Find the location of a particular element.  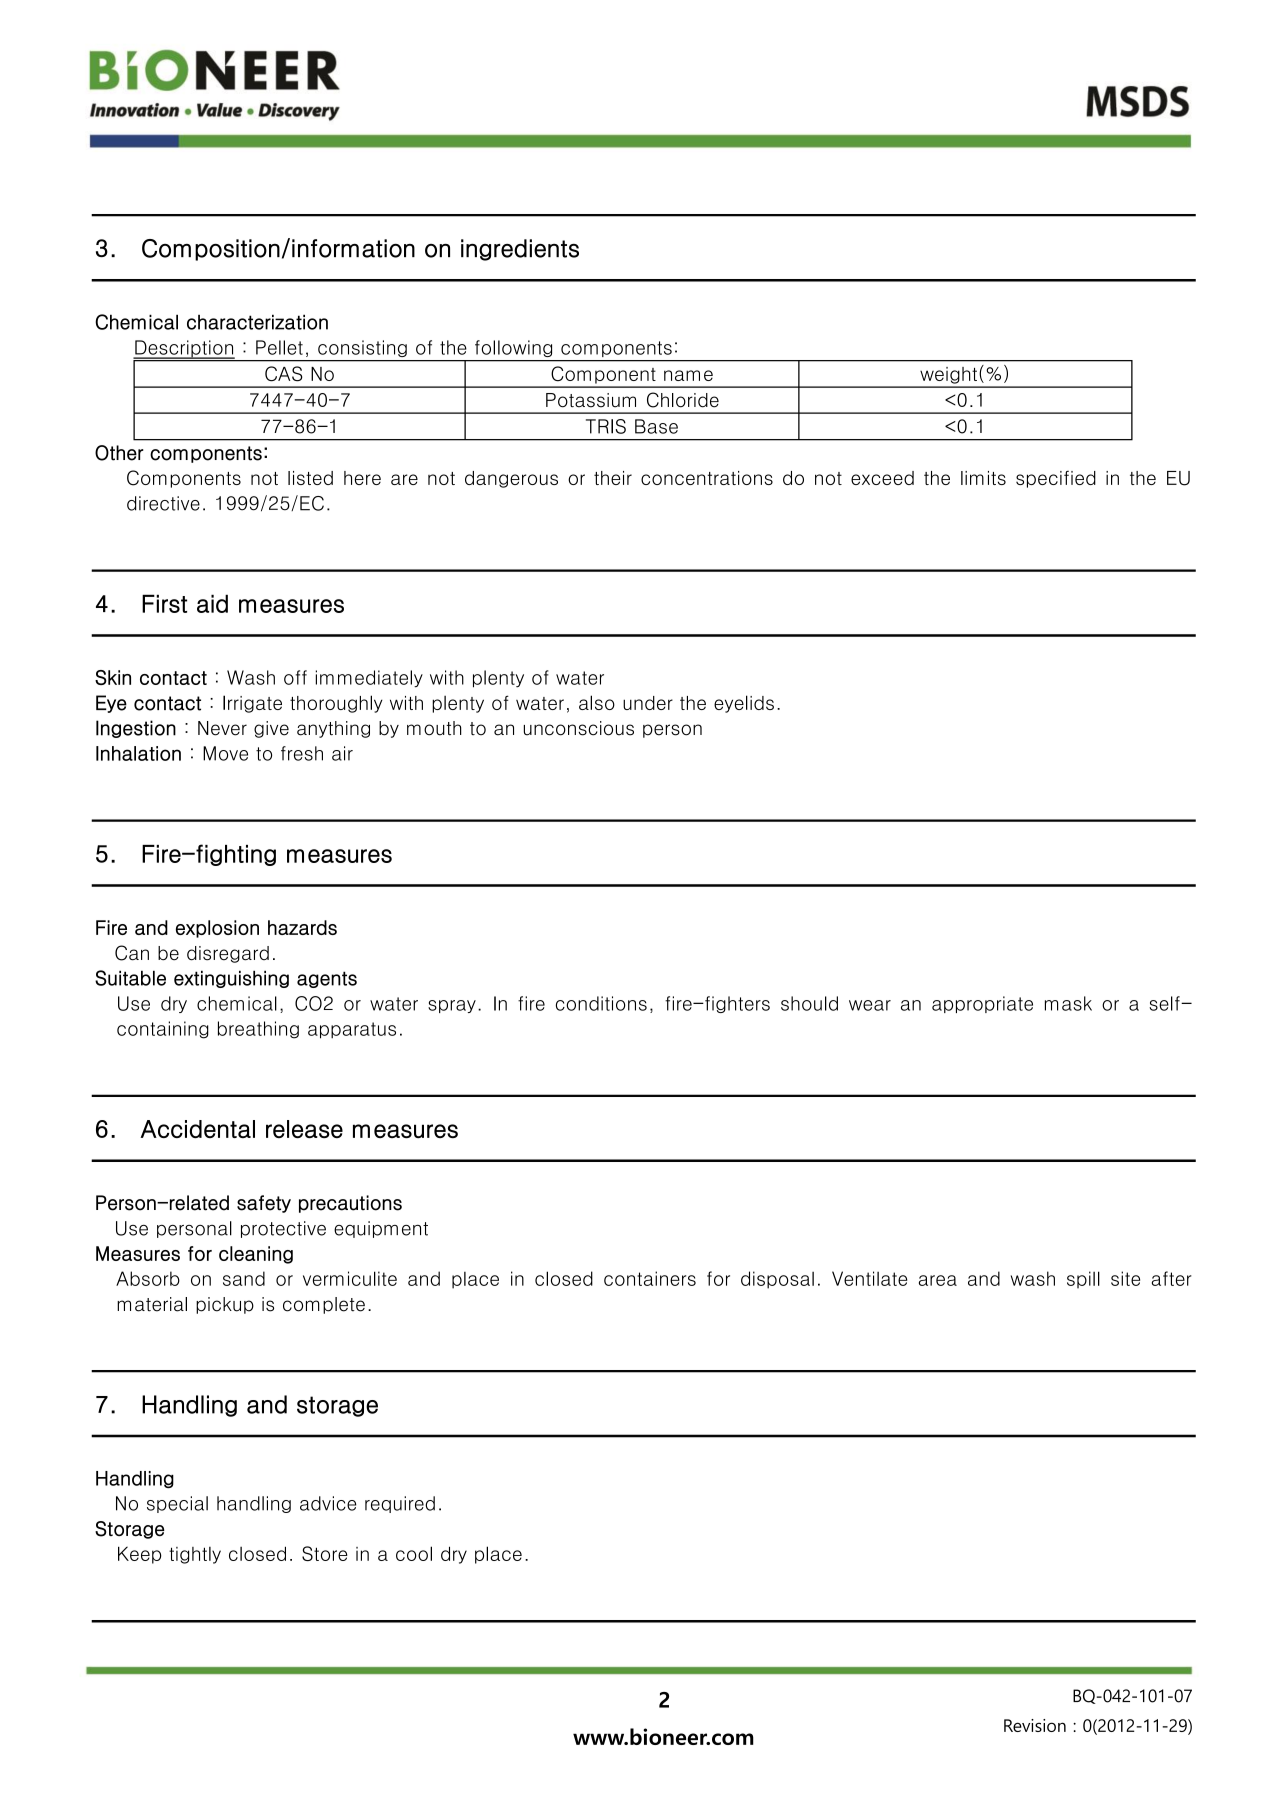

name is located at coordinates (688, 375).
